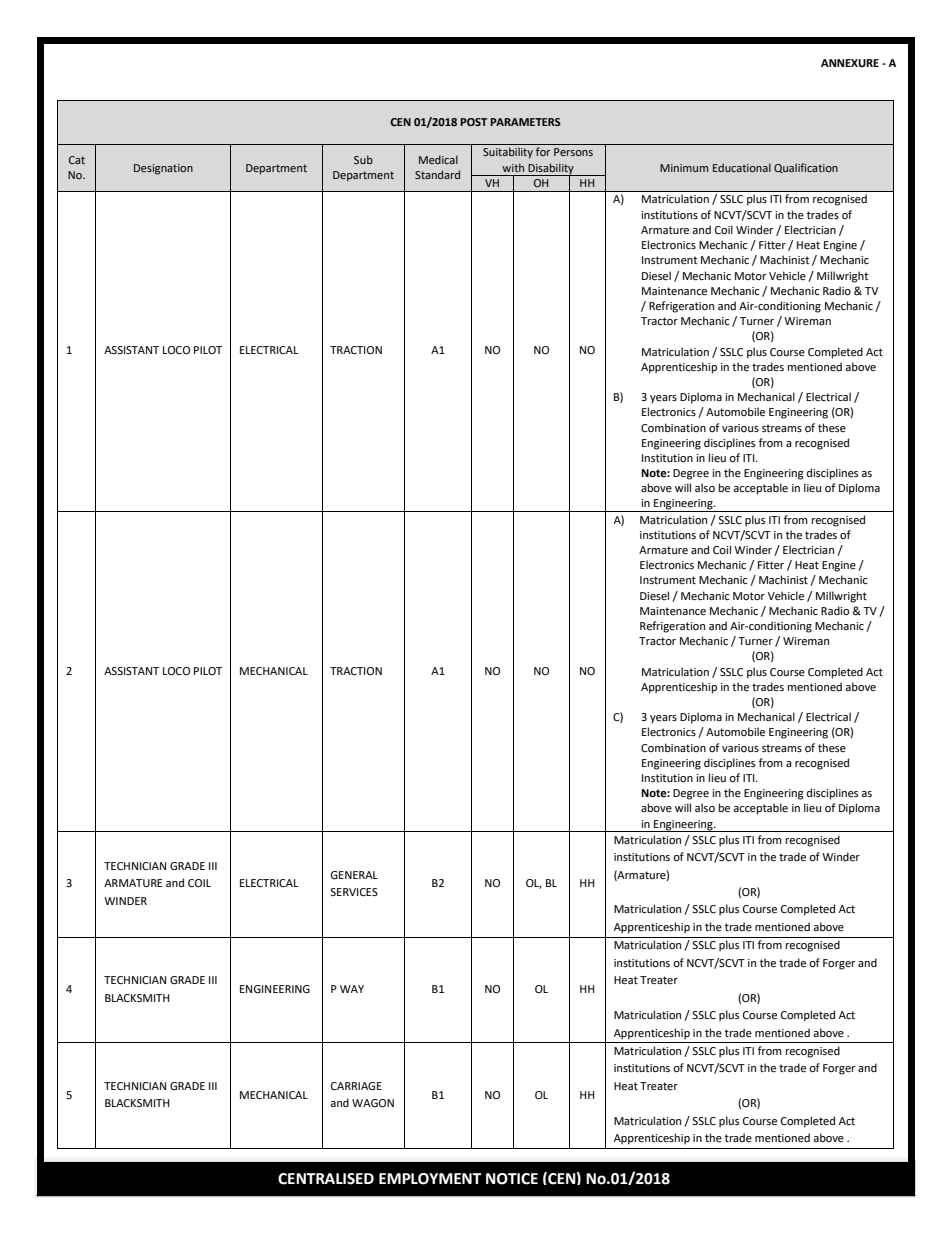 The width and height of the image is (952, 1233). Describe the element at coordinates (430, 1179) in the image. I see `EMPLOYMENT` at that location.
